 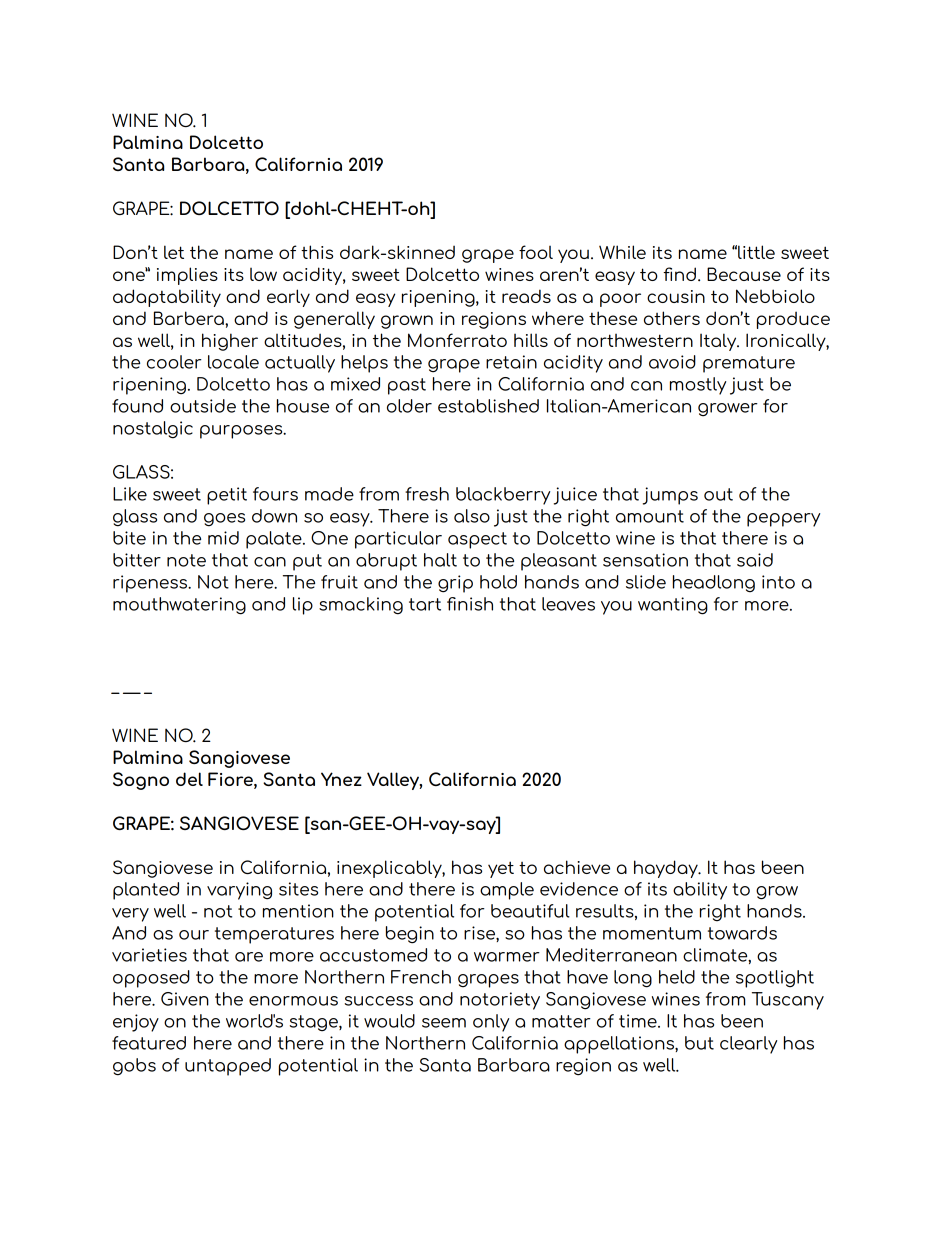 What do you see at coordinates (227, 496) in the document?
I see `petit` at bounding box center [227, 496].
